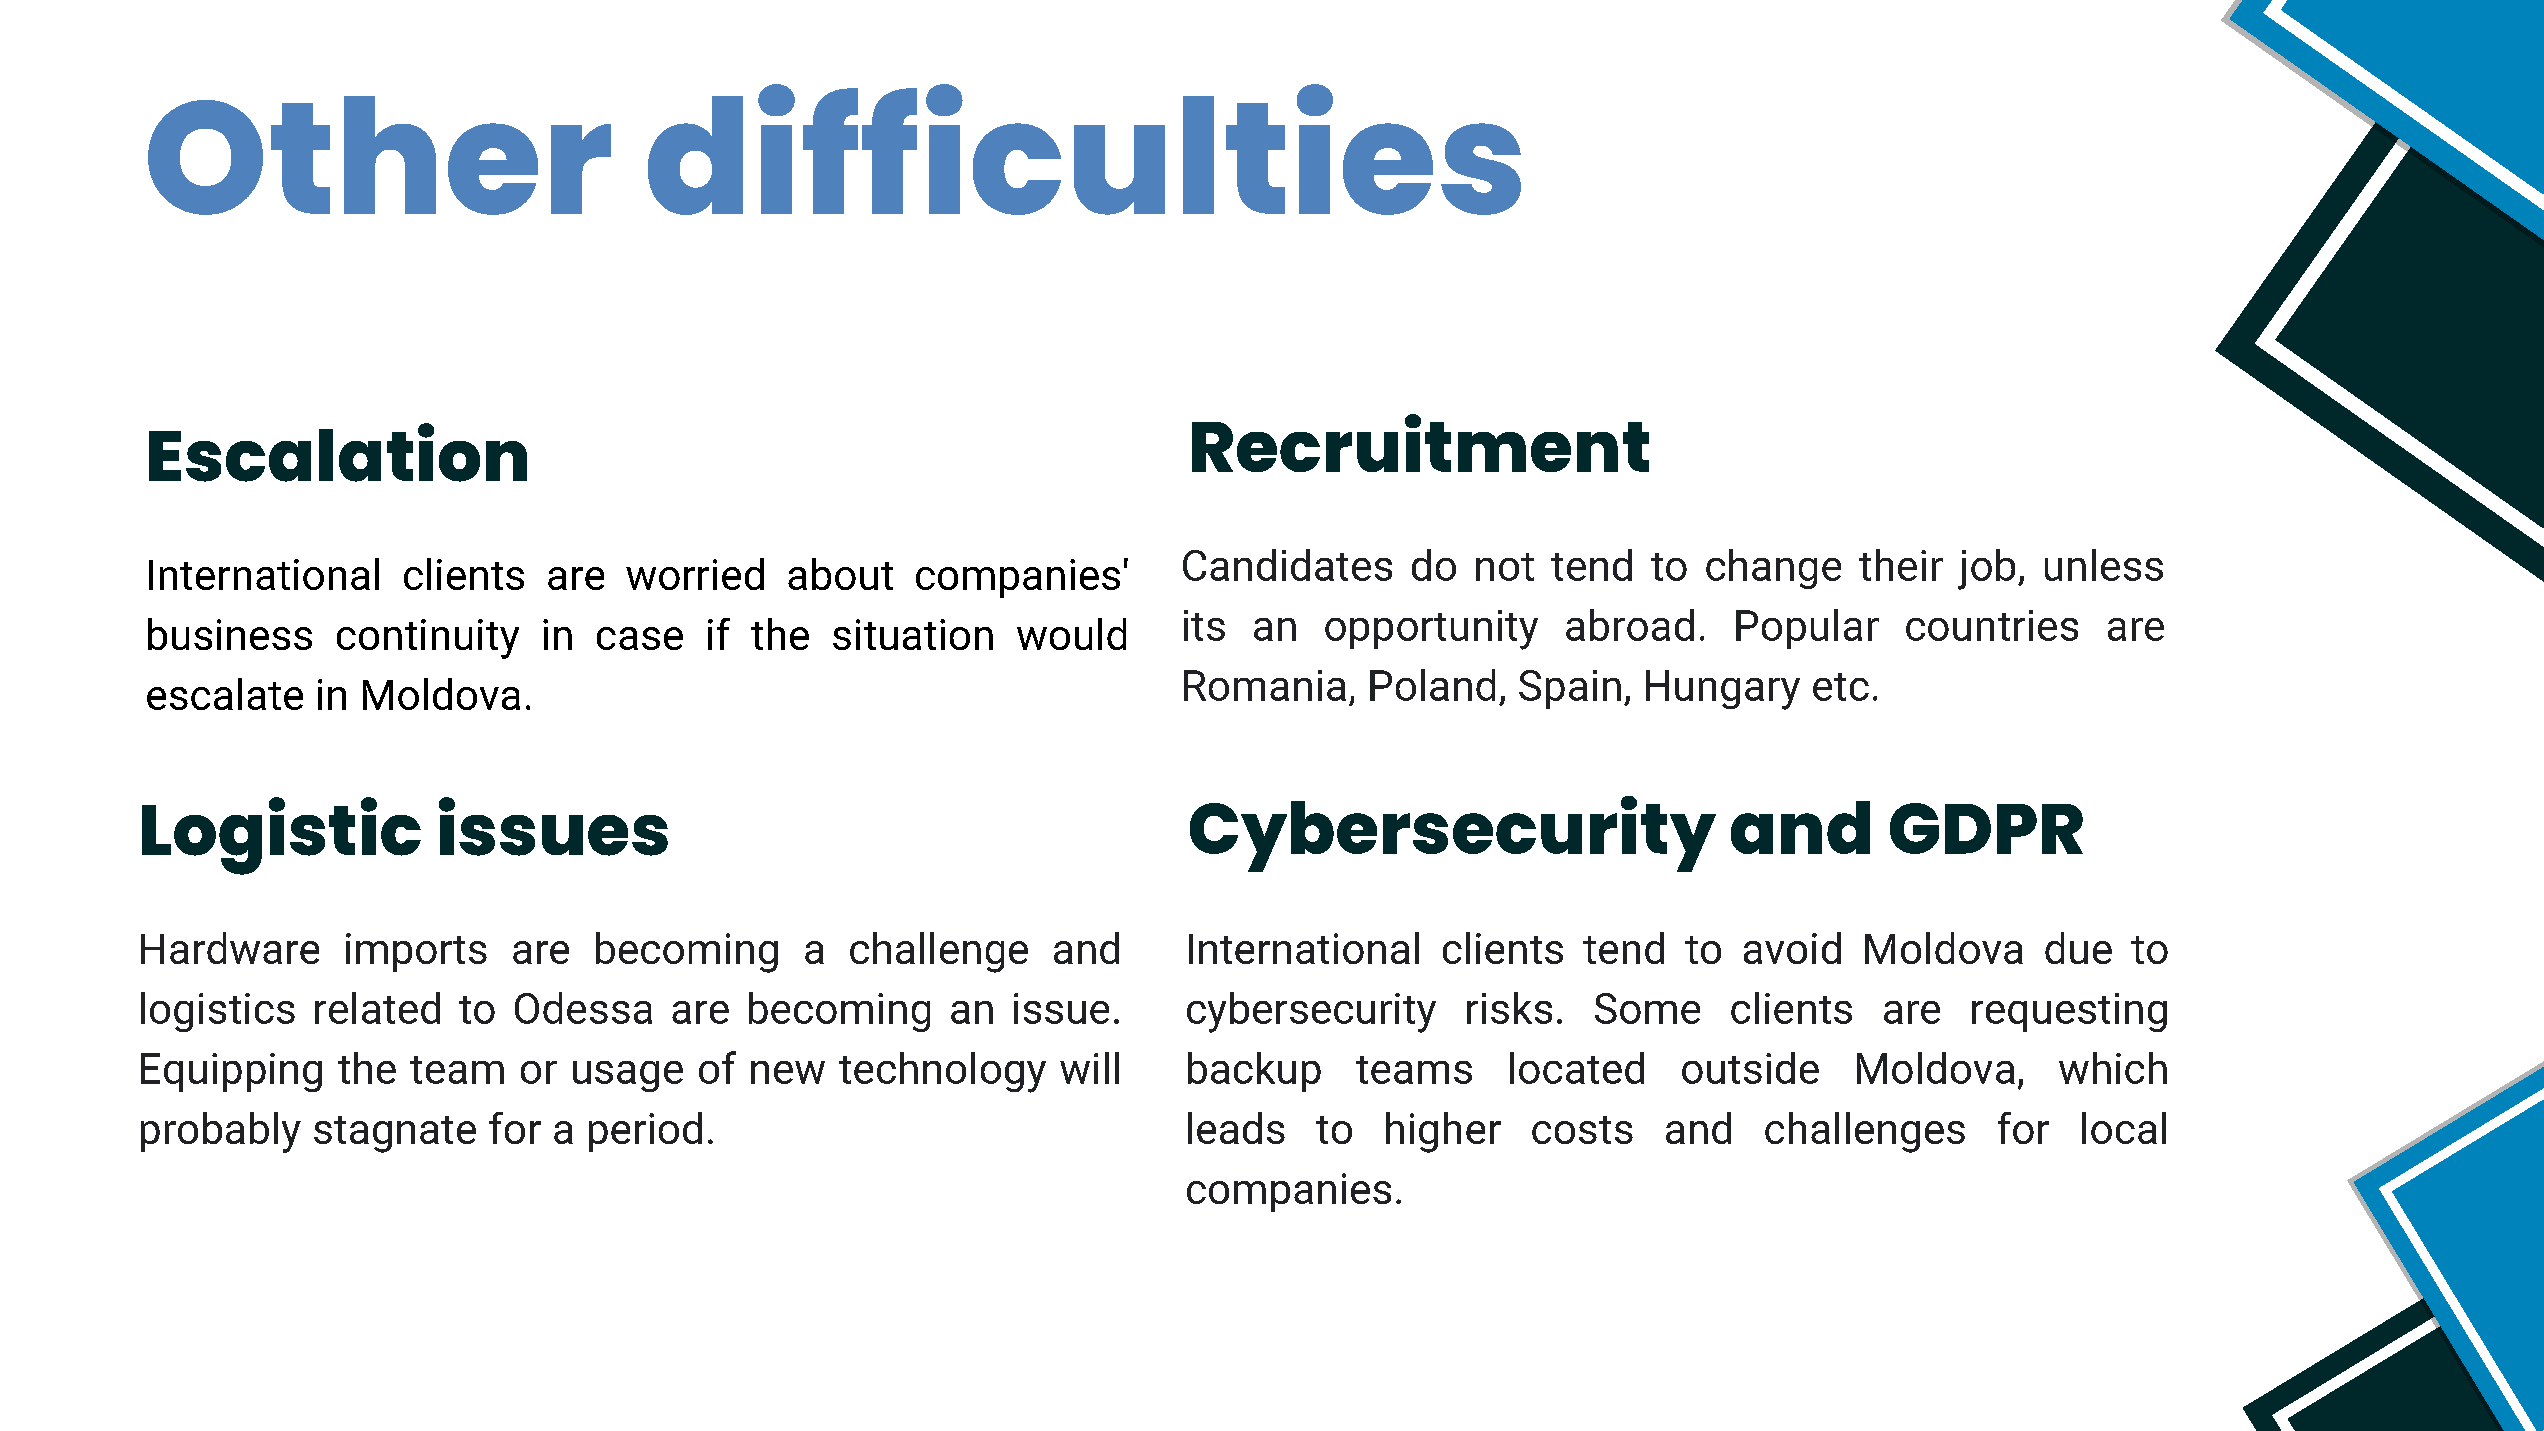  What do you see at coordinates (1986, 569) in the screenshot?
I see `job` at bounding box center [1986, 569].
